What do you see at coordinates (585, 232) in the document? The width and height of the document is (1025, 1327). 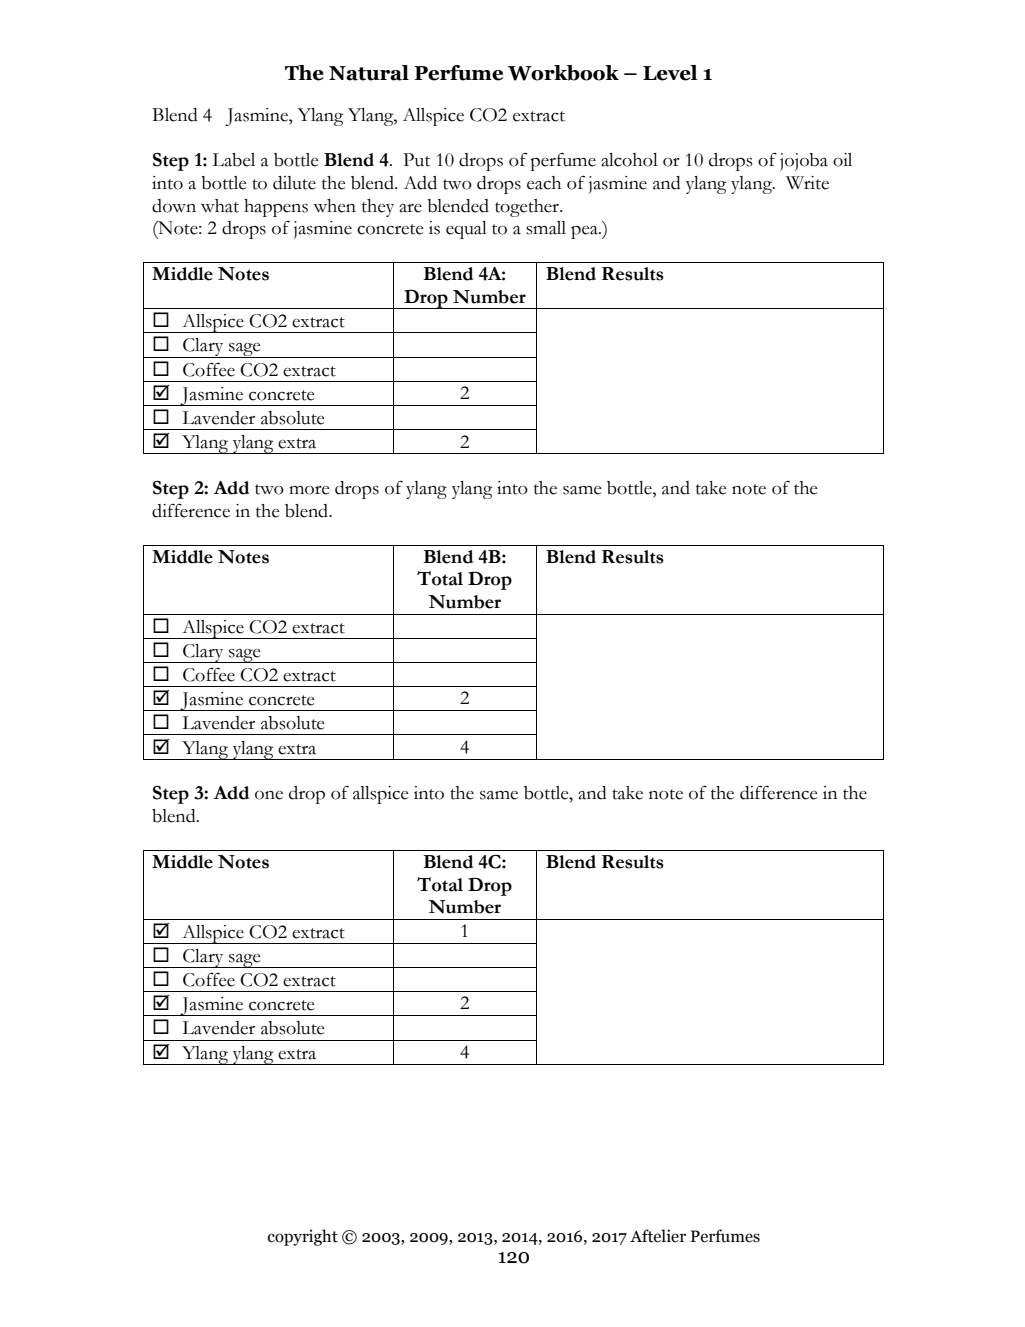 I see `pea` at bounding box center [585, 232].
